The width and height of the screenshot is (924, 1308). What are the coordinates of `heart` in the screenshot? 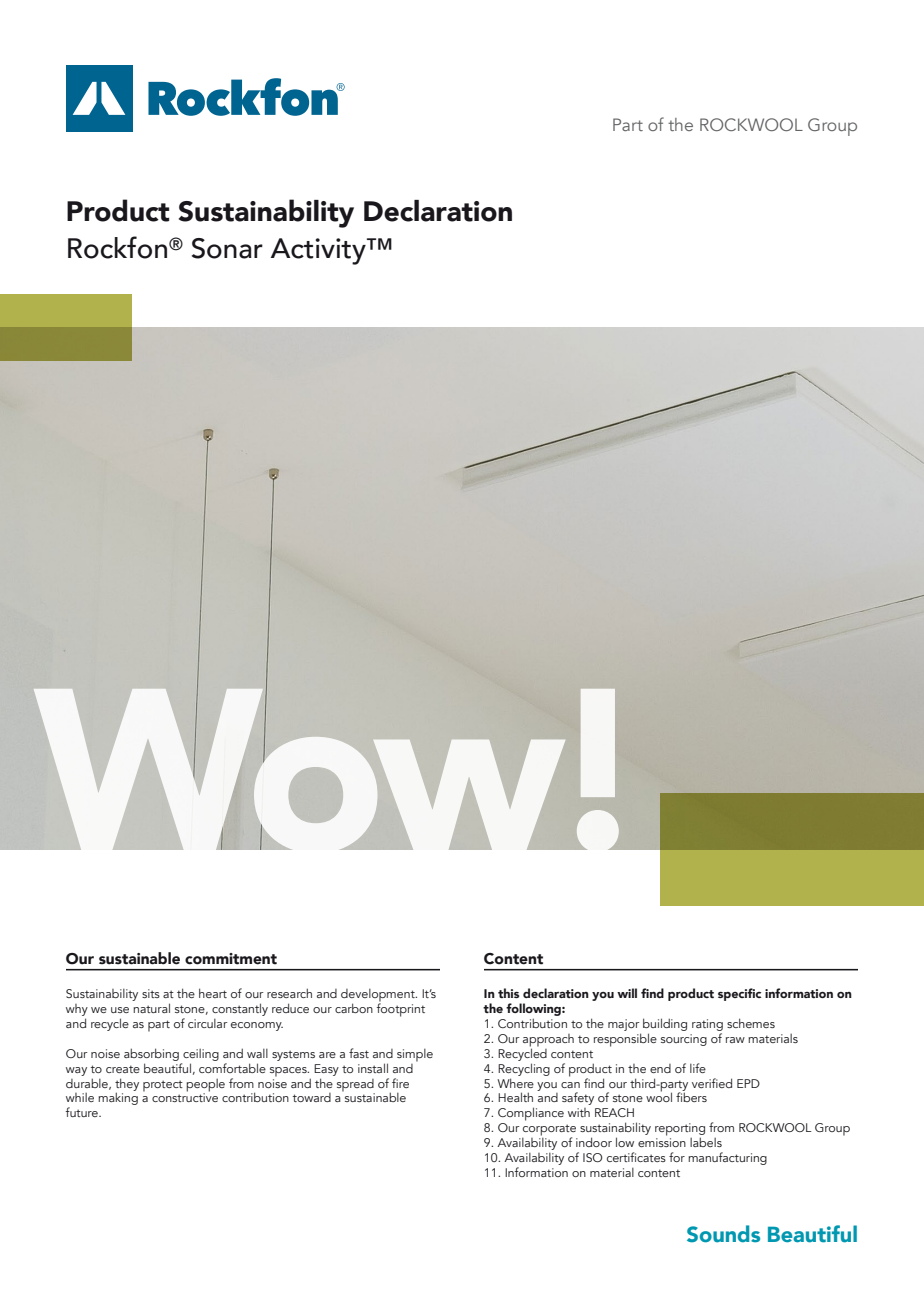 It's located at (213, 993).
